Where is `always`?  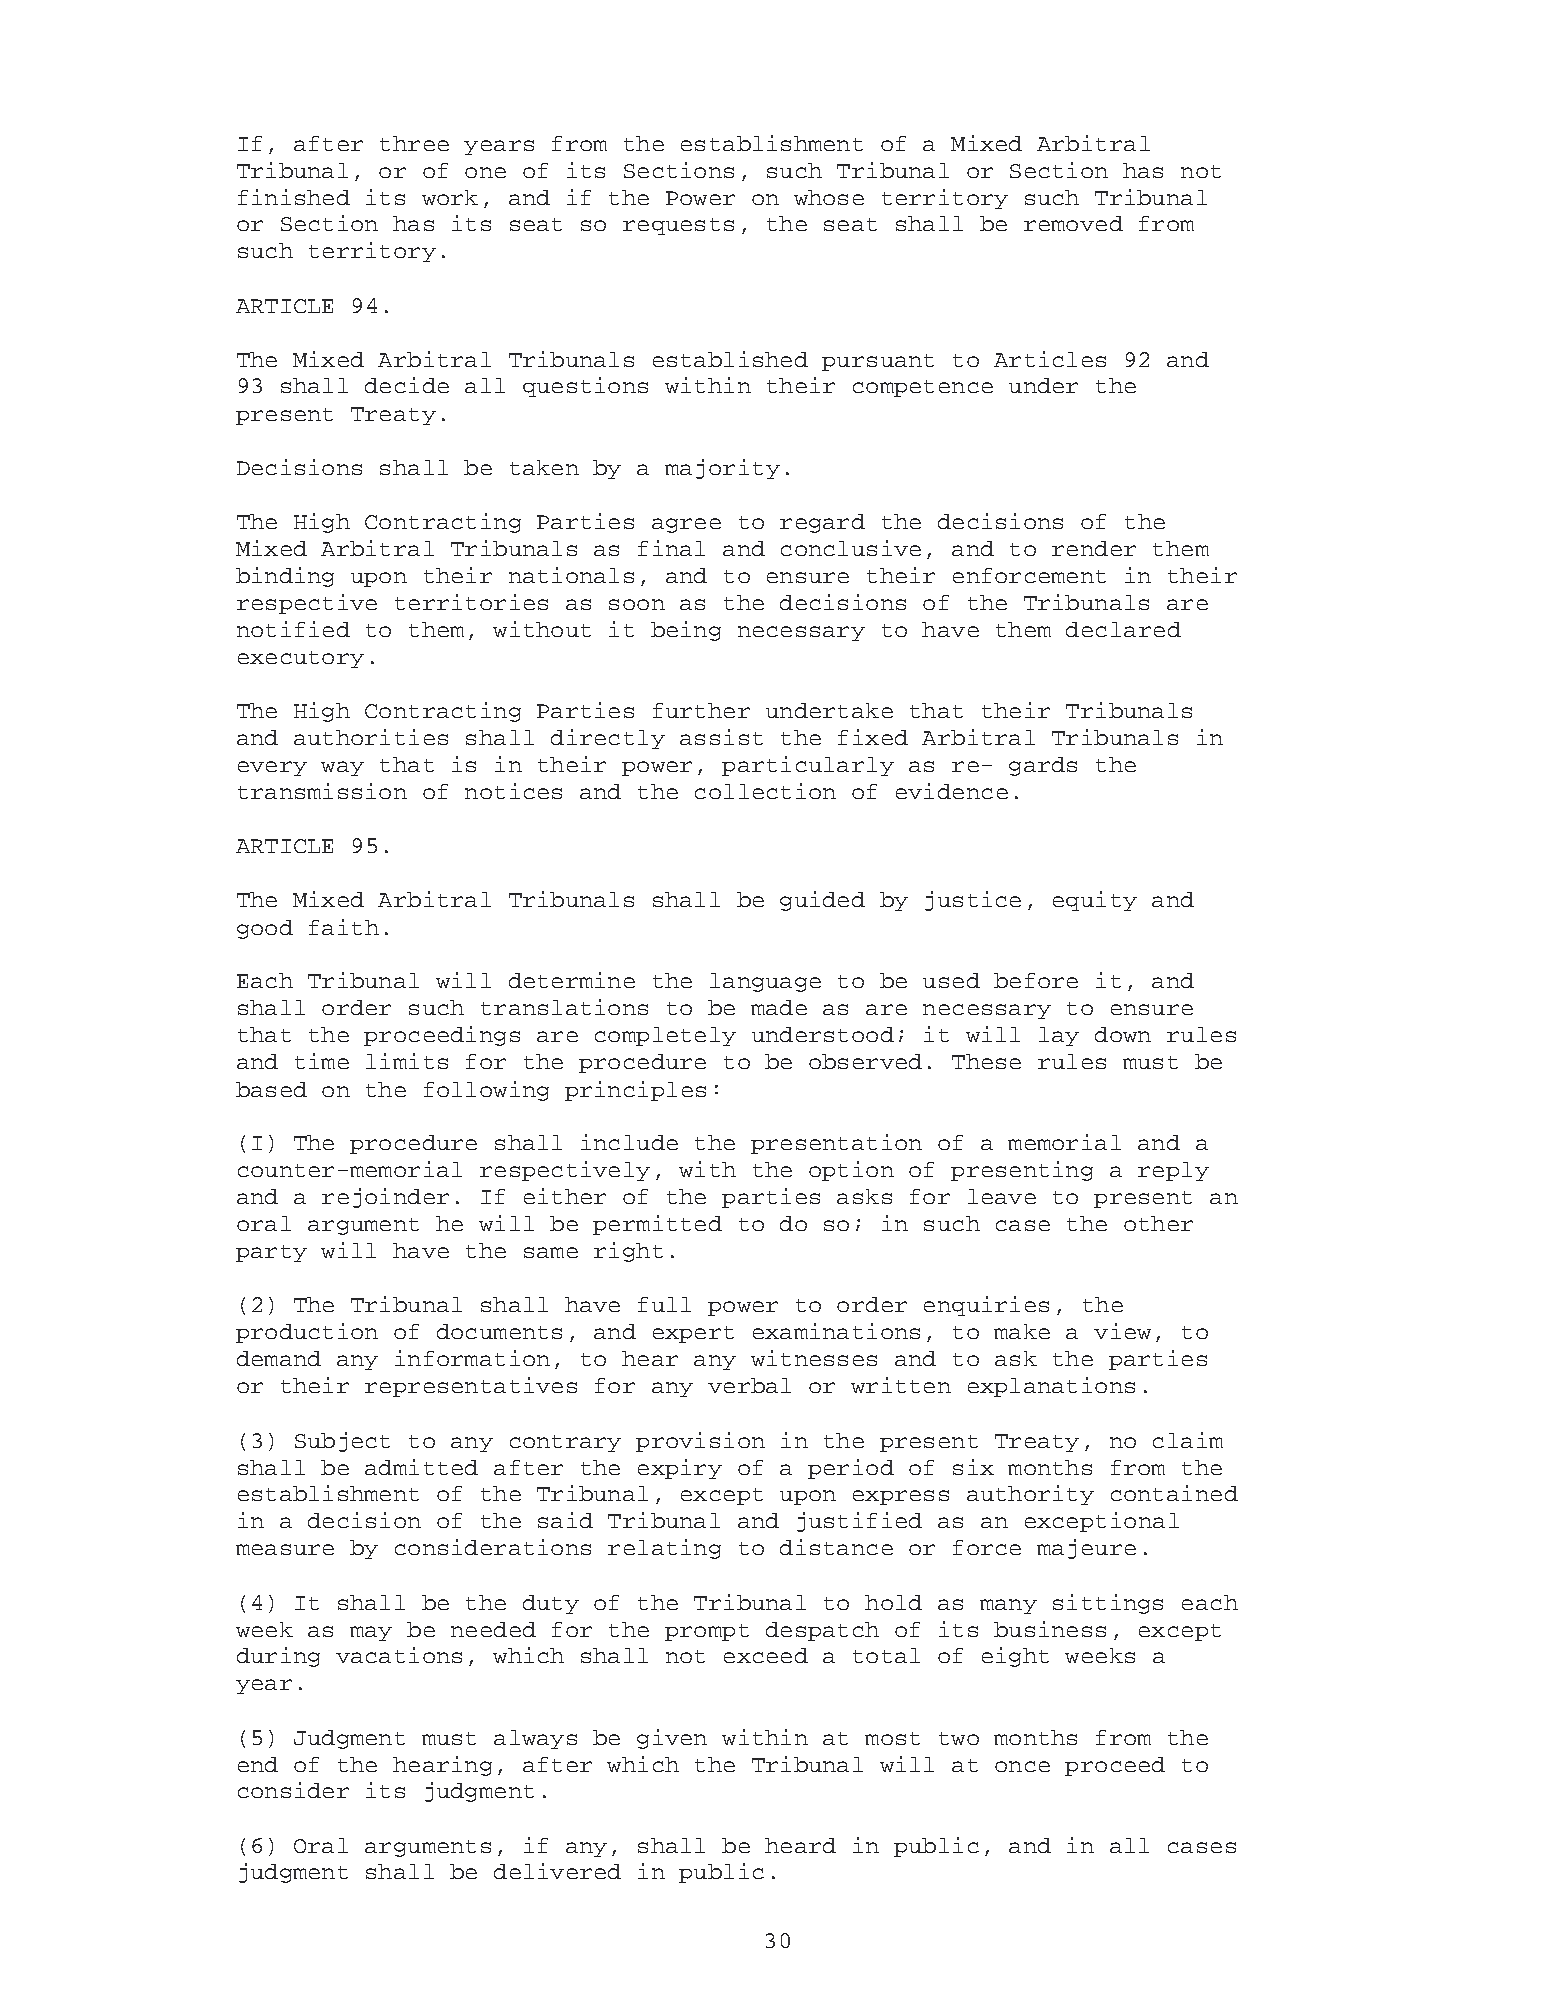 always is located at coordinates (535, 1739).
